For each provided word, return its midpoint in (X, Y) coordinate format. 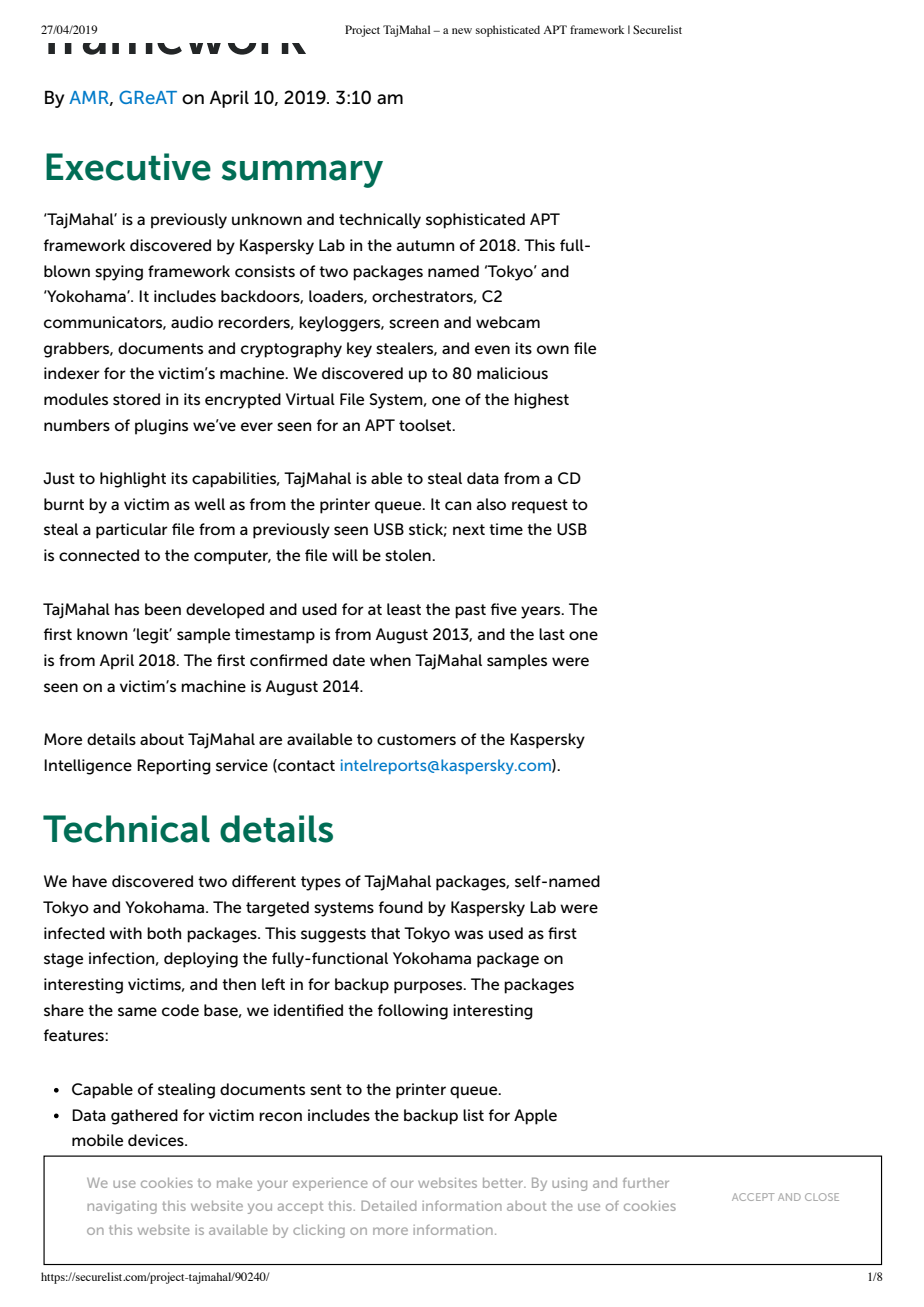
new (462, 31)
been (163, 609)
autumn (425, 245)
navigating (122, 1207)
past (470, 611)
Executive (128, 167)
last (552, 634)
